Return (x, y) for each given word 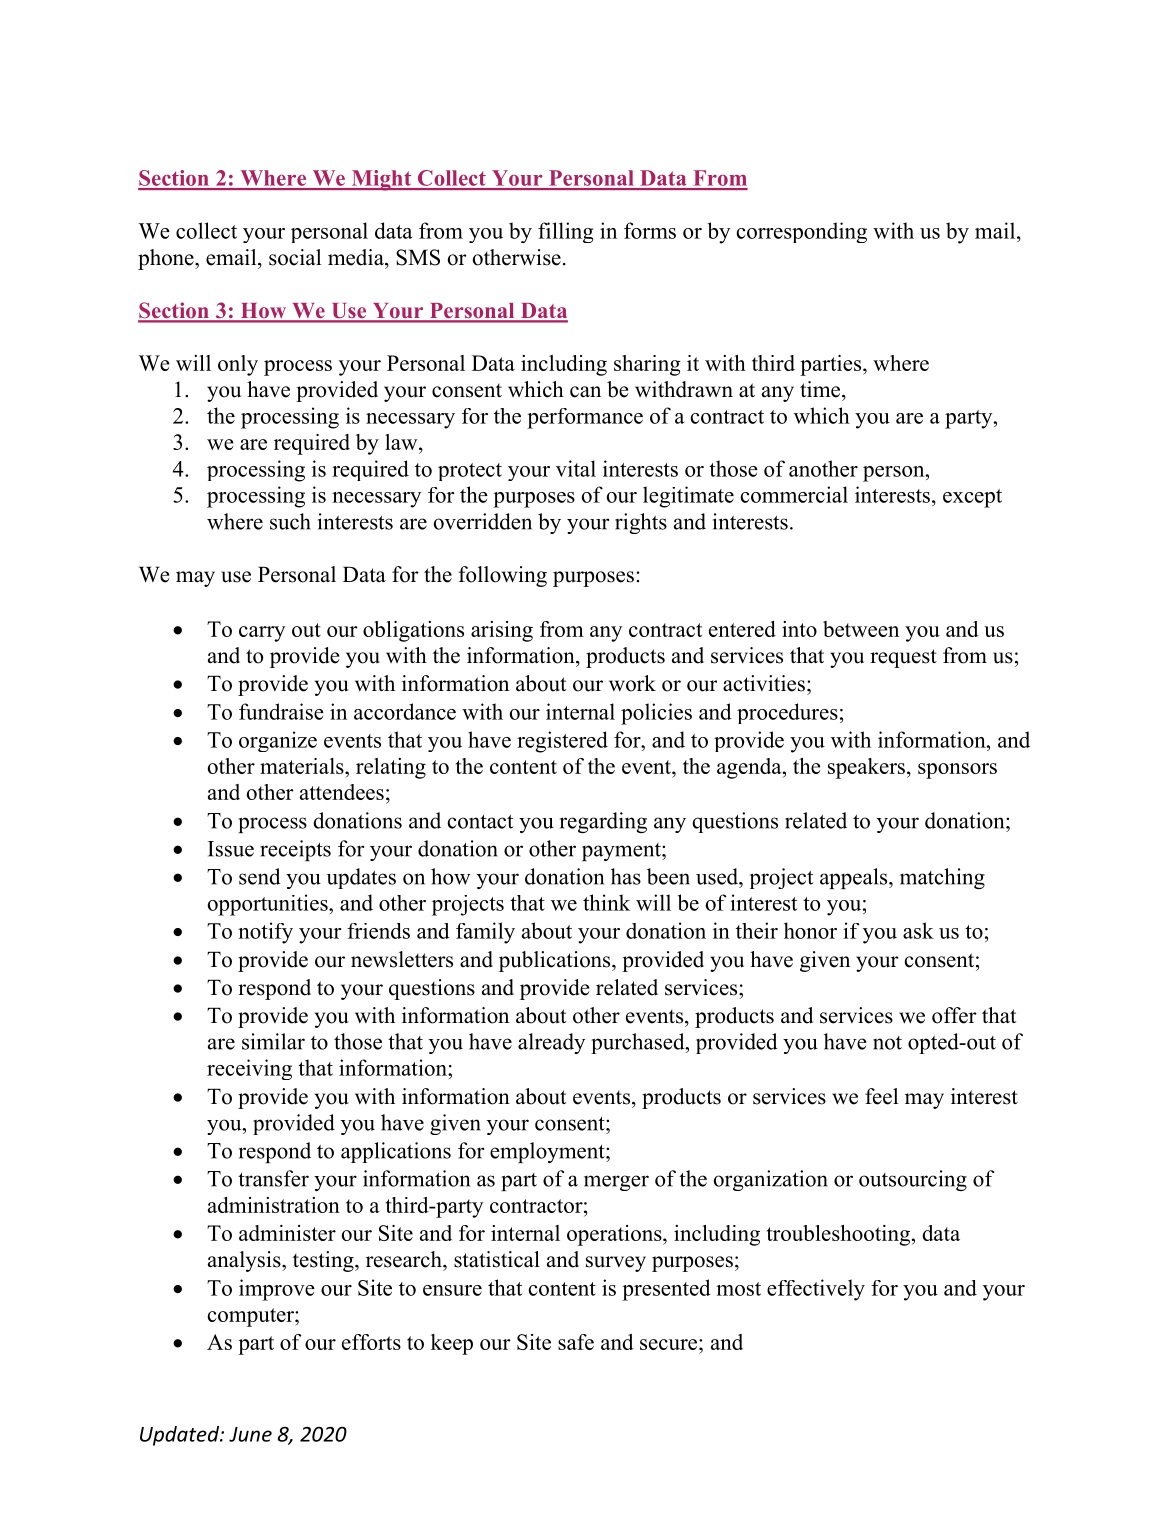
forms (650, 230)
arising (502, 631)
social (295, 257)
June (250, 1434)
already (551, 1043)
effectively (816, 1290)
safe (576, 1342)
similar (273, 1041)
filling (565, 232)
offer (954, 1015)
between (861, 629)
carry (262, 634)
